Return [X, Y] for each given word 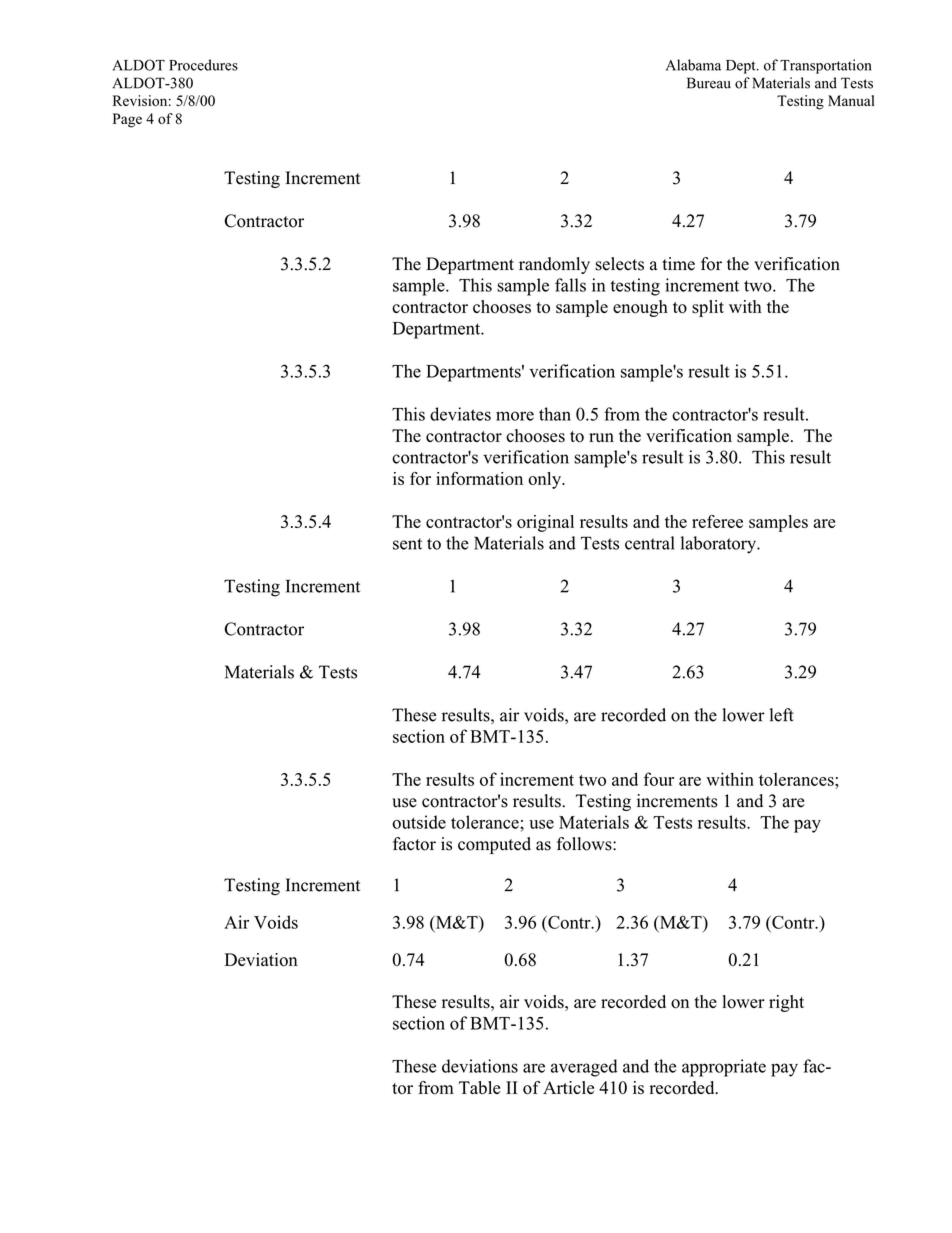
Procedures [203, 65]
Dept [742, 67]
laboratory [720, 545]
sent [407, 544]
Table [479, 1088]
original [545, 523]
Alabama [693, 65]
